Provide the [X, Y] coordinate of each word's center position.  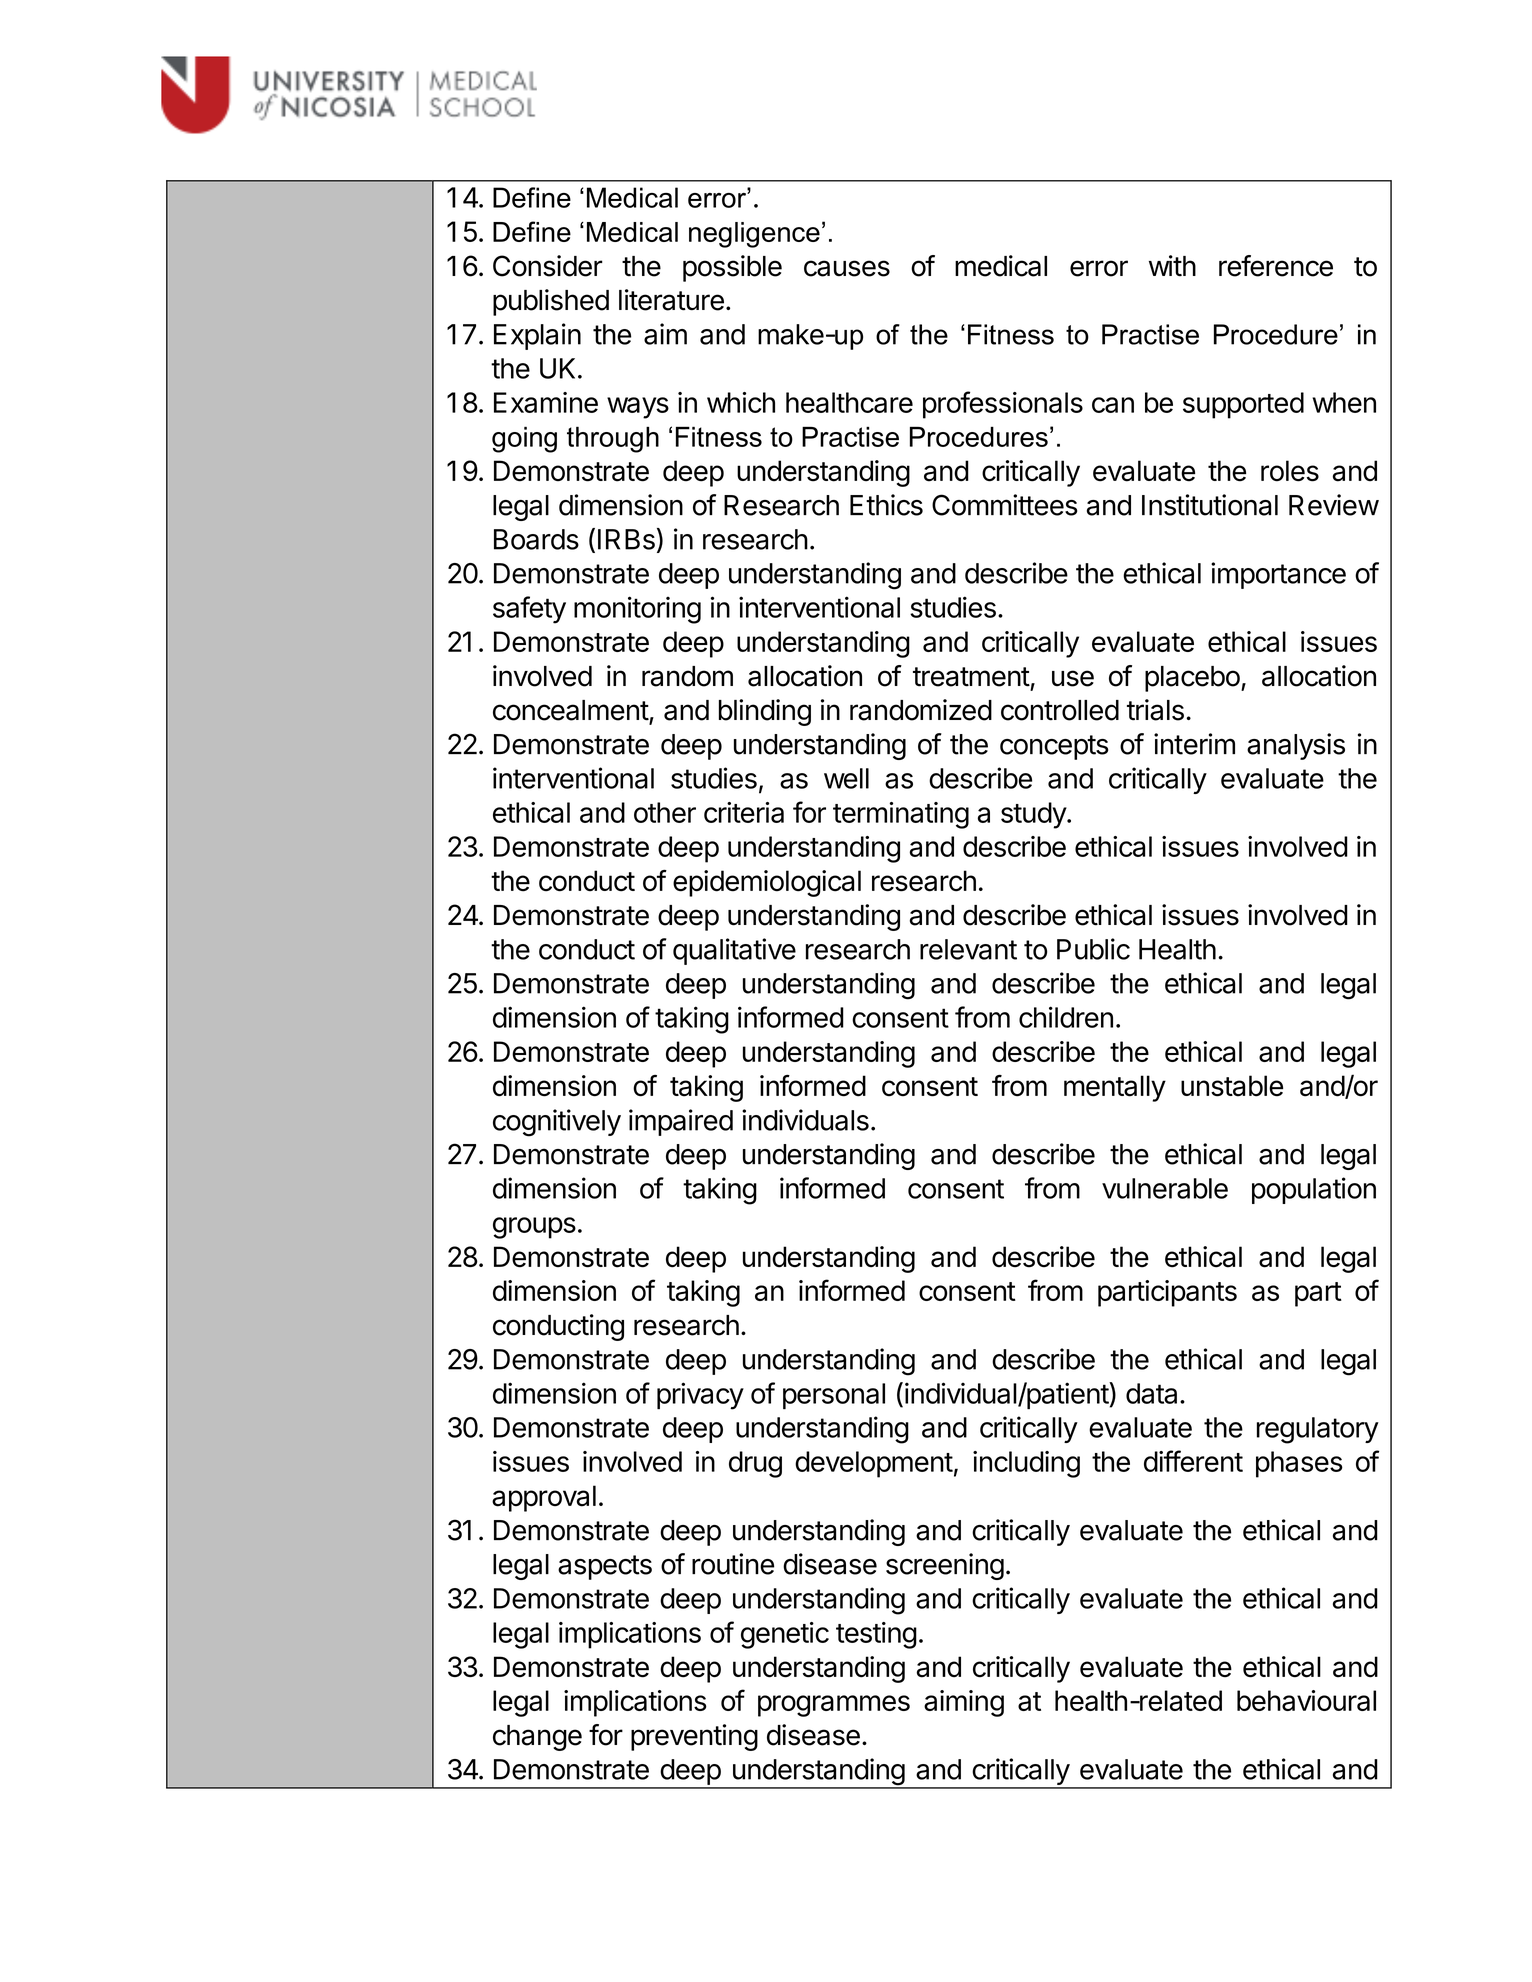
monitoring [637, 610]
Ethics [886, 505]
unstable [1232, 1086]
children [1066, 1017]
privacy [700, 1396]
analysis [1296, 746]
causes [847, 268]
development [874, 1464]
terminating [901, 815]
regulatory [1318, 1430]
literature [671, 300]
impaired [681, 1122]
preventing [694, 1737]
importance [1278, 575]
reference [1276, 266]
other [665, 812]
